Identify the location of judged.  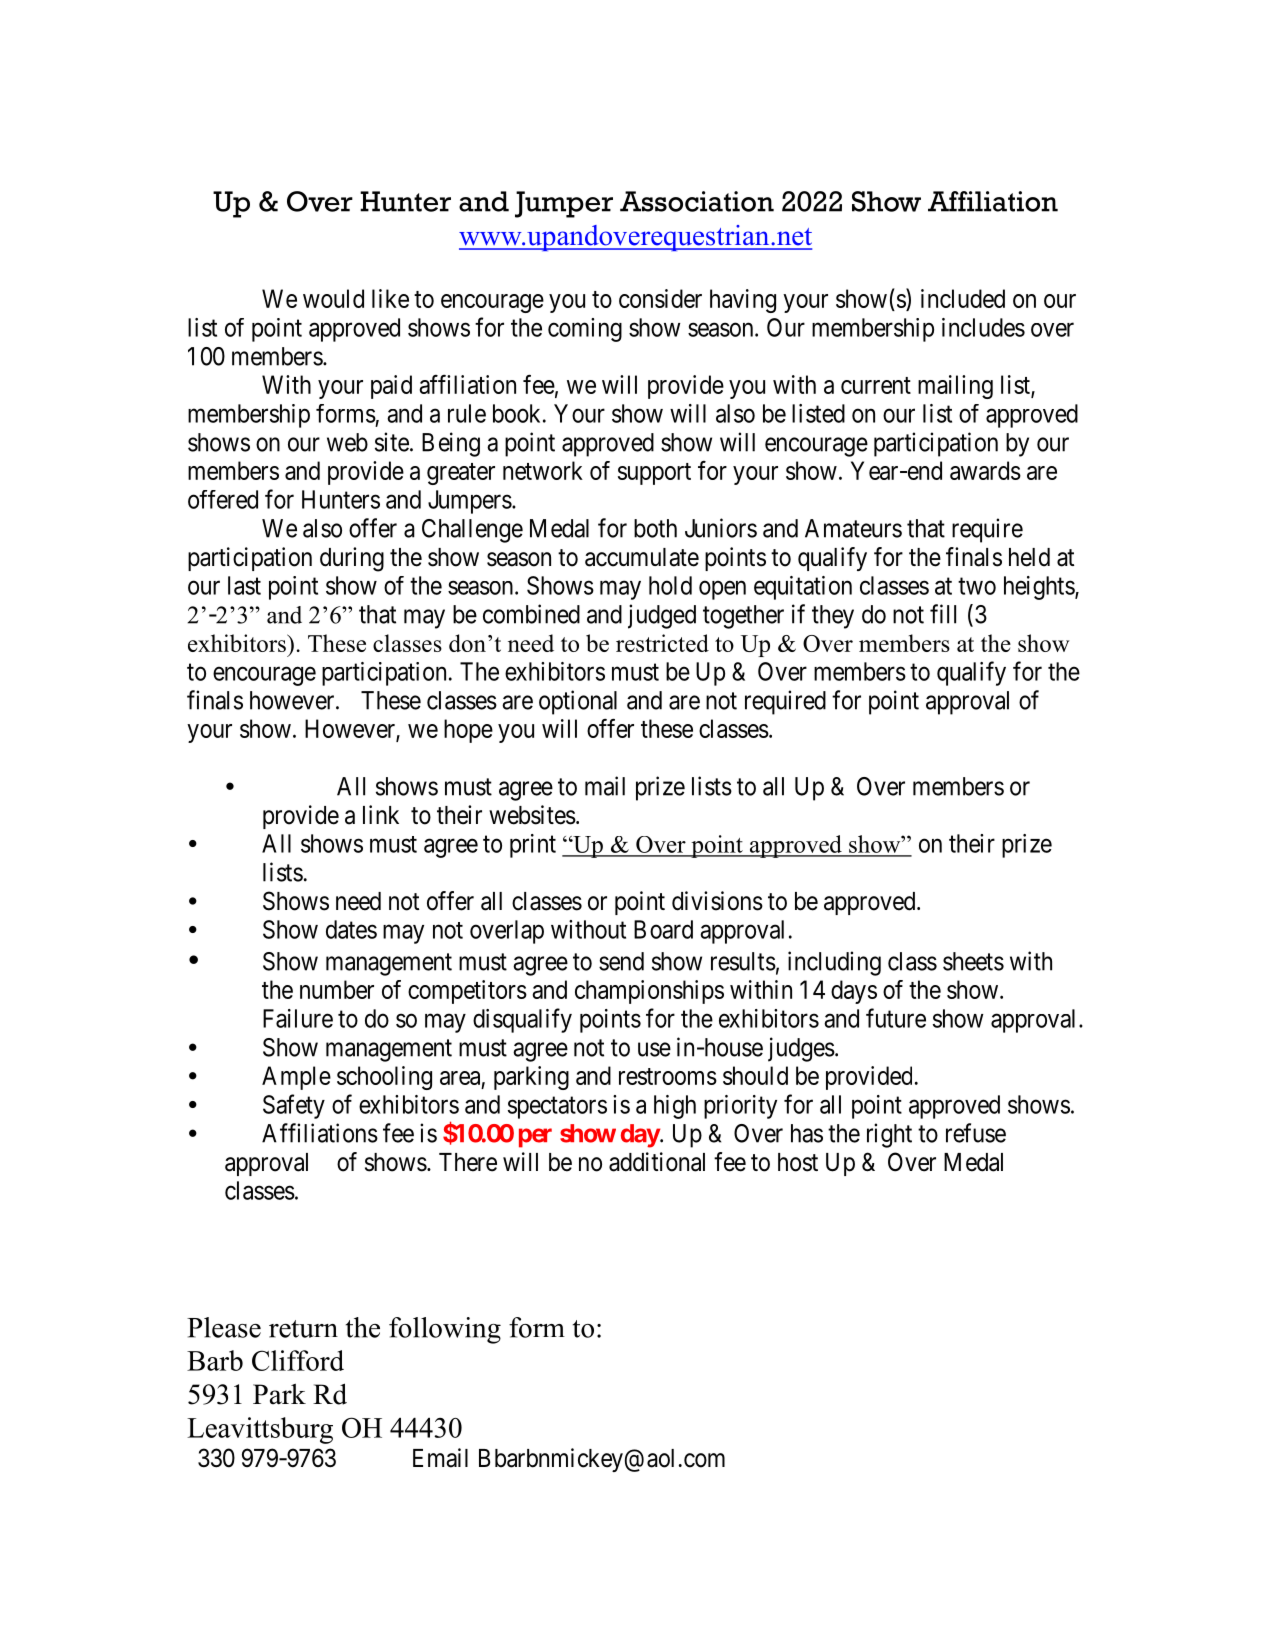
(662, 616).
